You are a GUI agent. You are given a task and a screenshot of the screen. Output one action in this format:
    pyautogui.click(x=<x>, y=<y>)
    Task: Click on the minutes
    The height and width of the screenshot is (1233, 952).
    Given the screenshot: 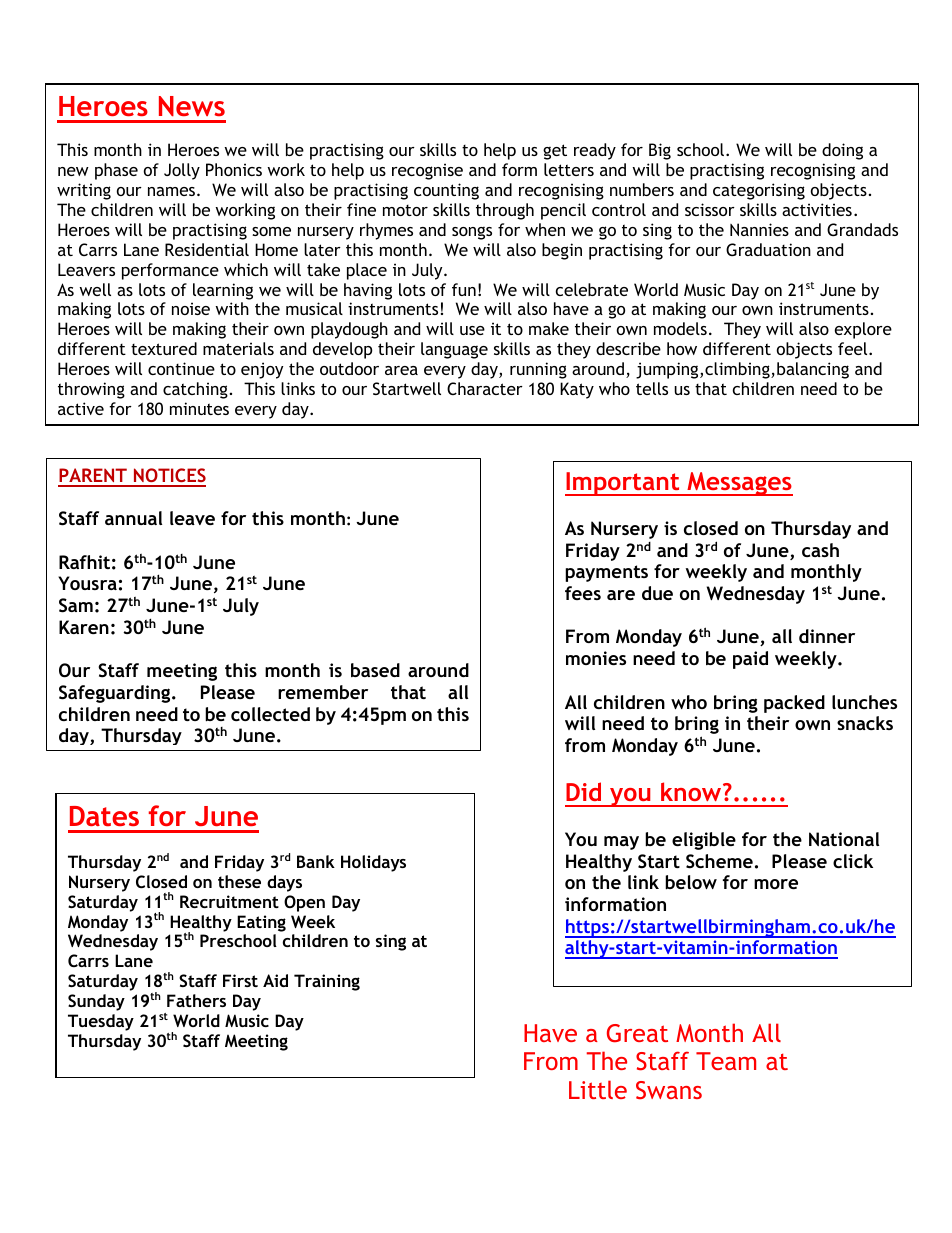 What is the action you would take?
    pyautogui.click(x=199, y=408)
